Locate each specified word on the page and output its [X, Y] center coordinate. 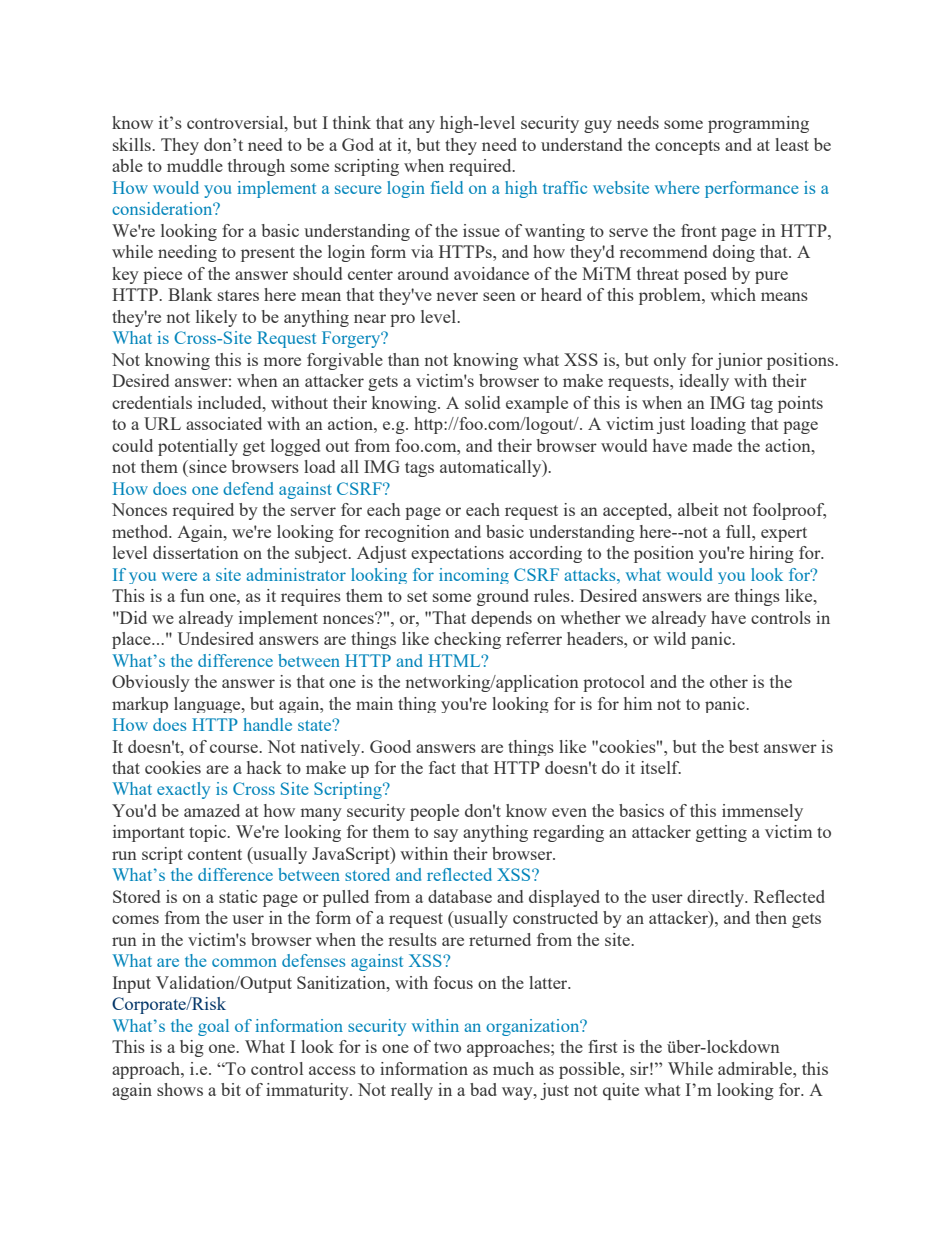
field [447, 187]
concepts [687, 147]
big [192, 1048]
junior [739, 361]
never [457, 296]
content [215, 854]
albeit [698, 509]
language [208, 705]
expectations [457, 554]
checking [467, 640]
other [729, 681]
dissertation [196, 552]
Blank [190, 294]
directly [717, 898]
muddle [195, 165]
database [460, 896]
